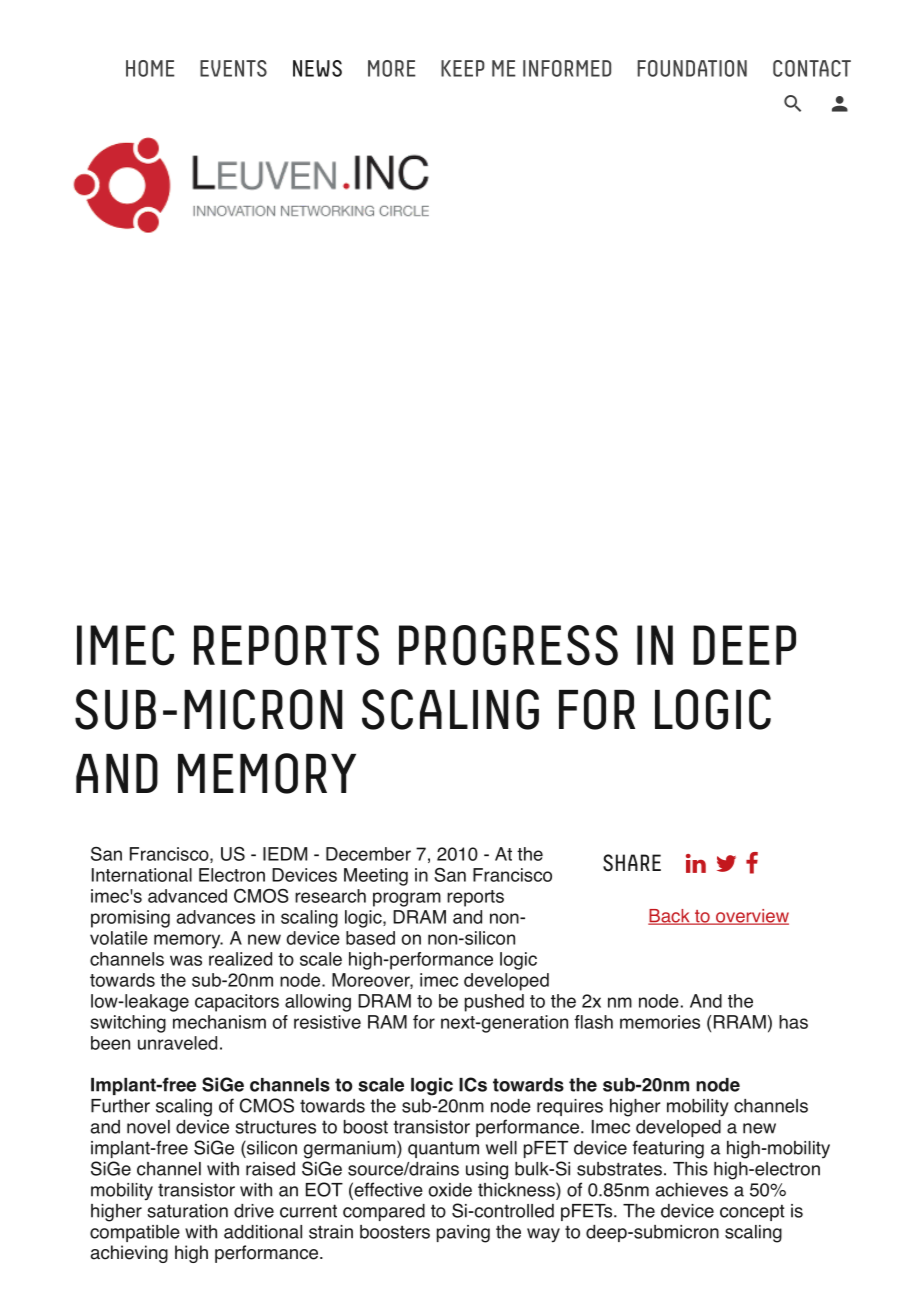  Describe the element at coordinates (186, 960) in the screenshot. I see `was` at that location.
